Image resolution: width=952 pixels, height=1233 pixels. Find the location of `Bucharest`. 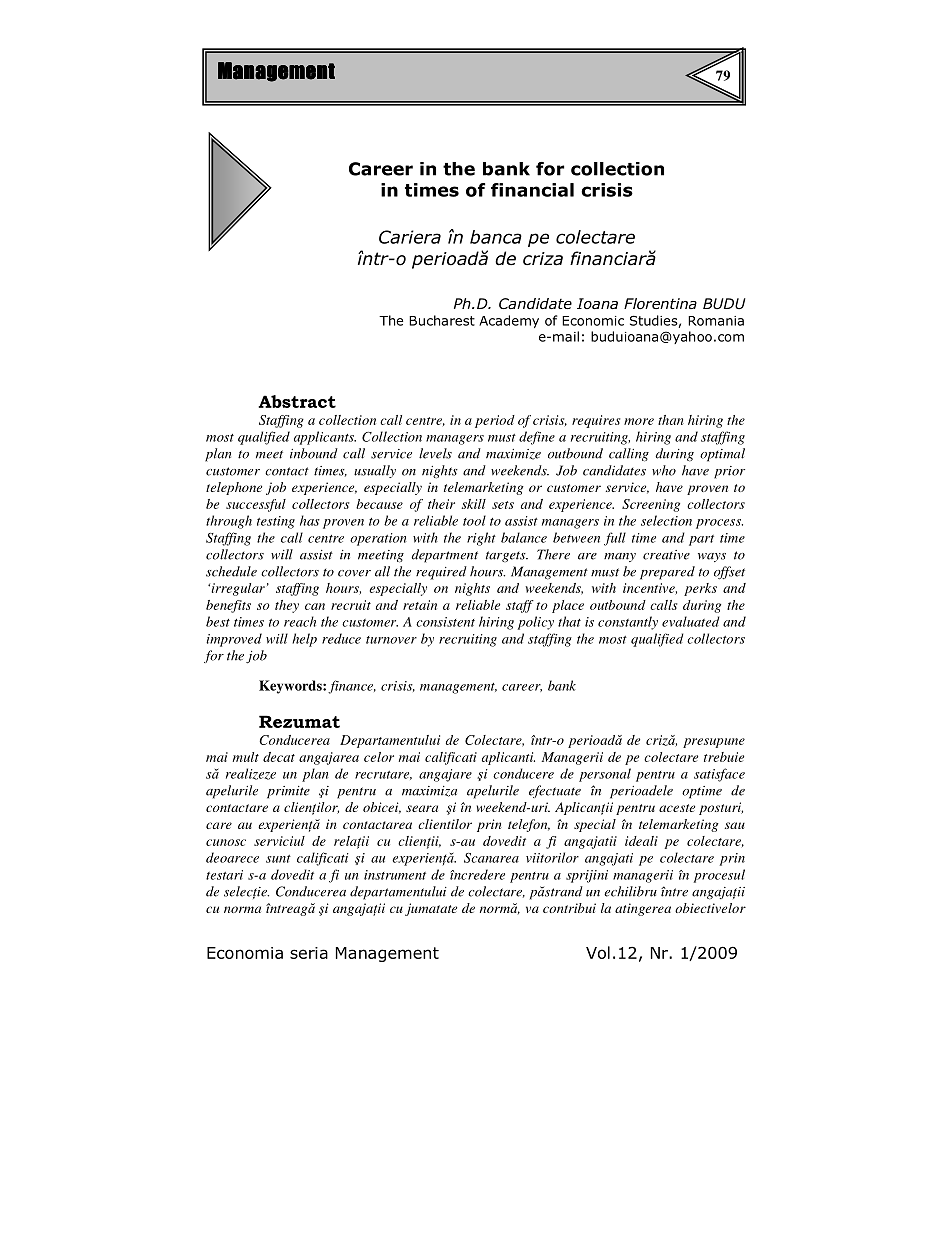

Bucharest is located at coordinates (442, 320).
